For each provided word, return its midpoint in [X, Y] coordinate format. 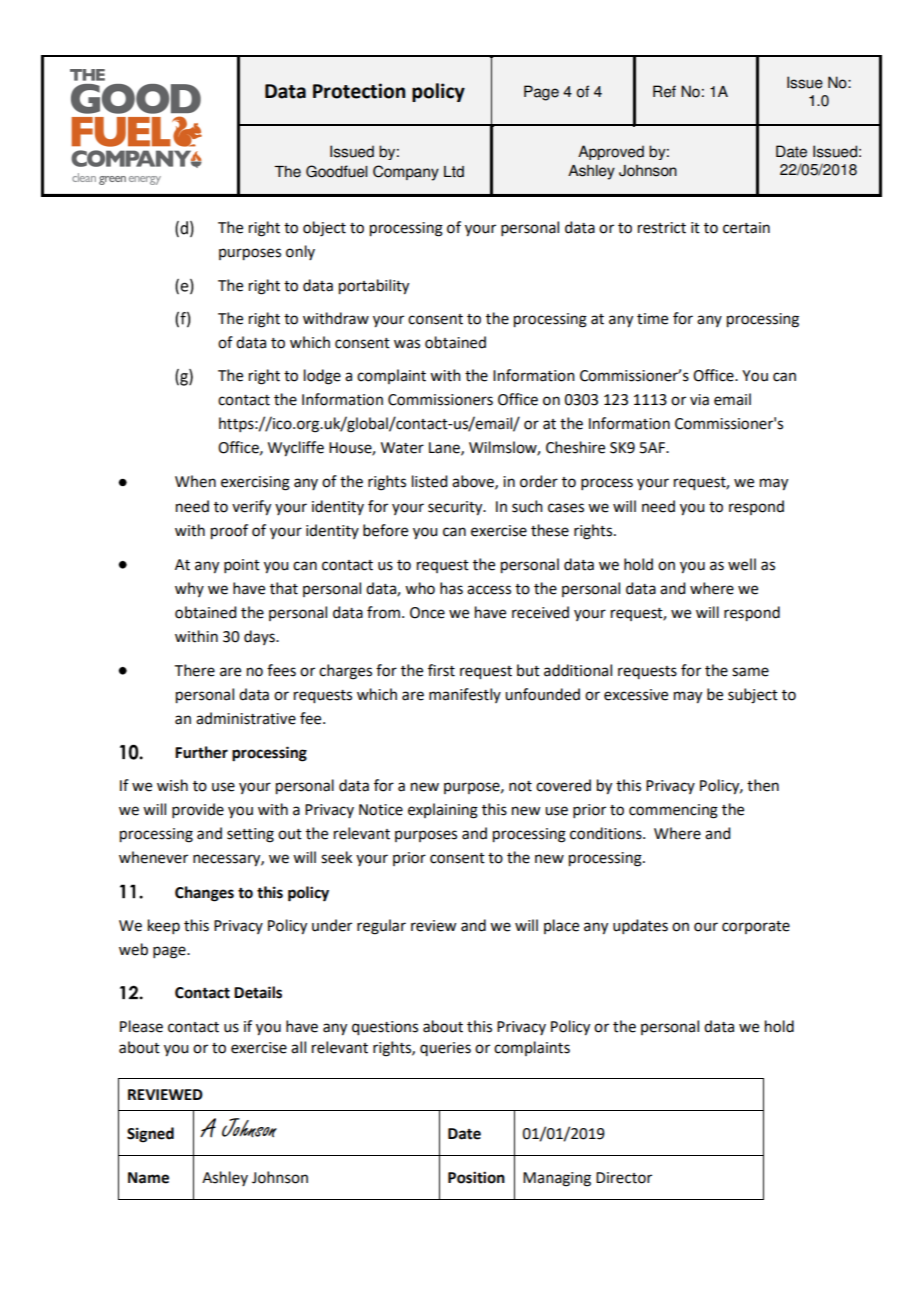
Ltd [454, 172]
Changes [204, 894]
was [407, 344]
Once [427, 613]
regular [381, 927]
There [195, 670]
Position [476, 1177]
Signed [150, 1135]
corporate [756, 927]
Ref [664, 91]
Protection [359, 91]
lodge [322, 377]
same [750, 672]
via [699, 400]
